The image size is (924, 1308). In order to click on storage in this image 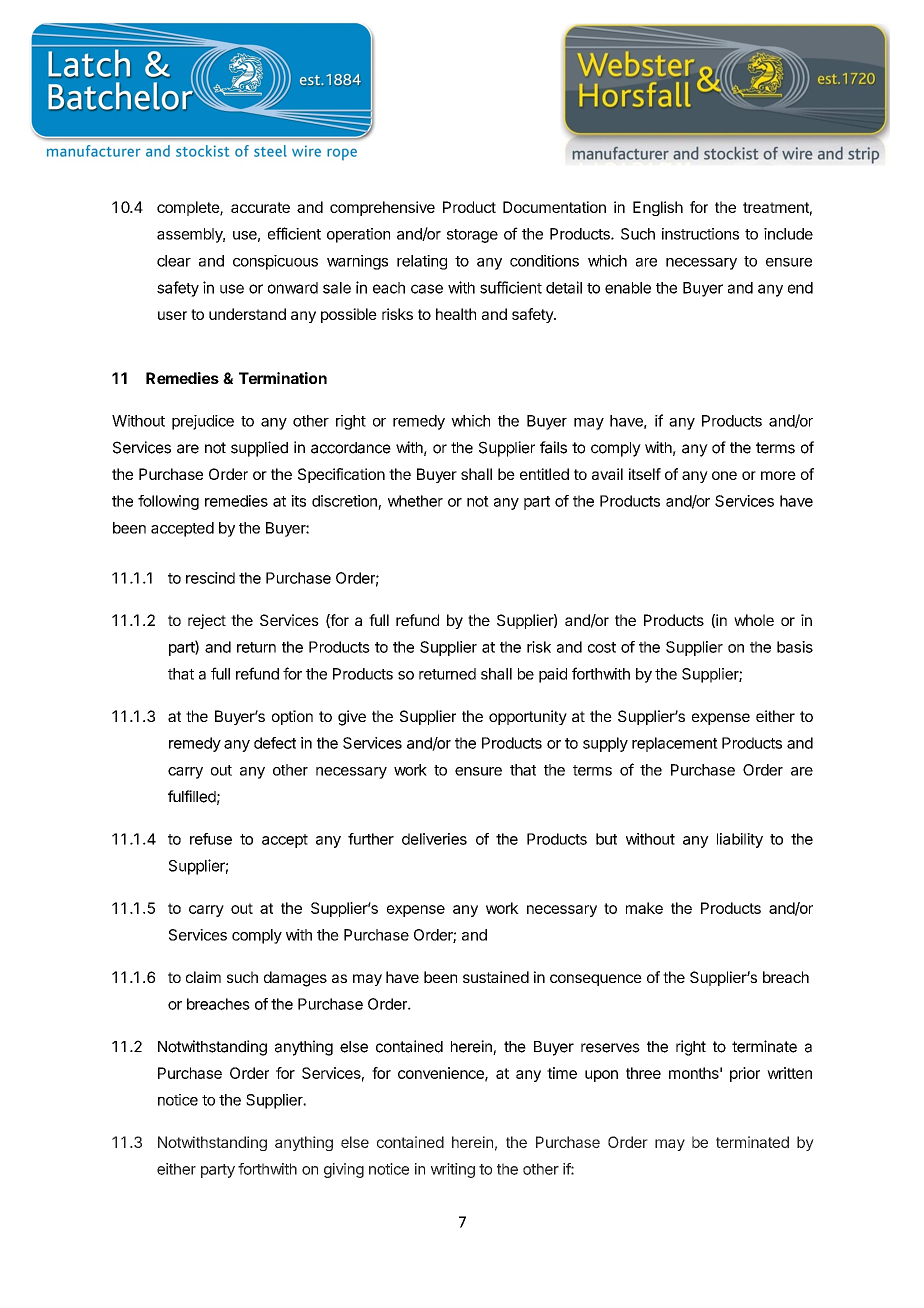, I will do `click(472, 236)`.
